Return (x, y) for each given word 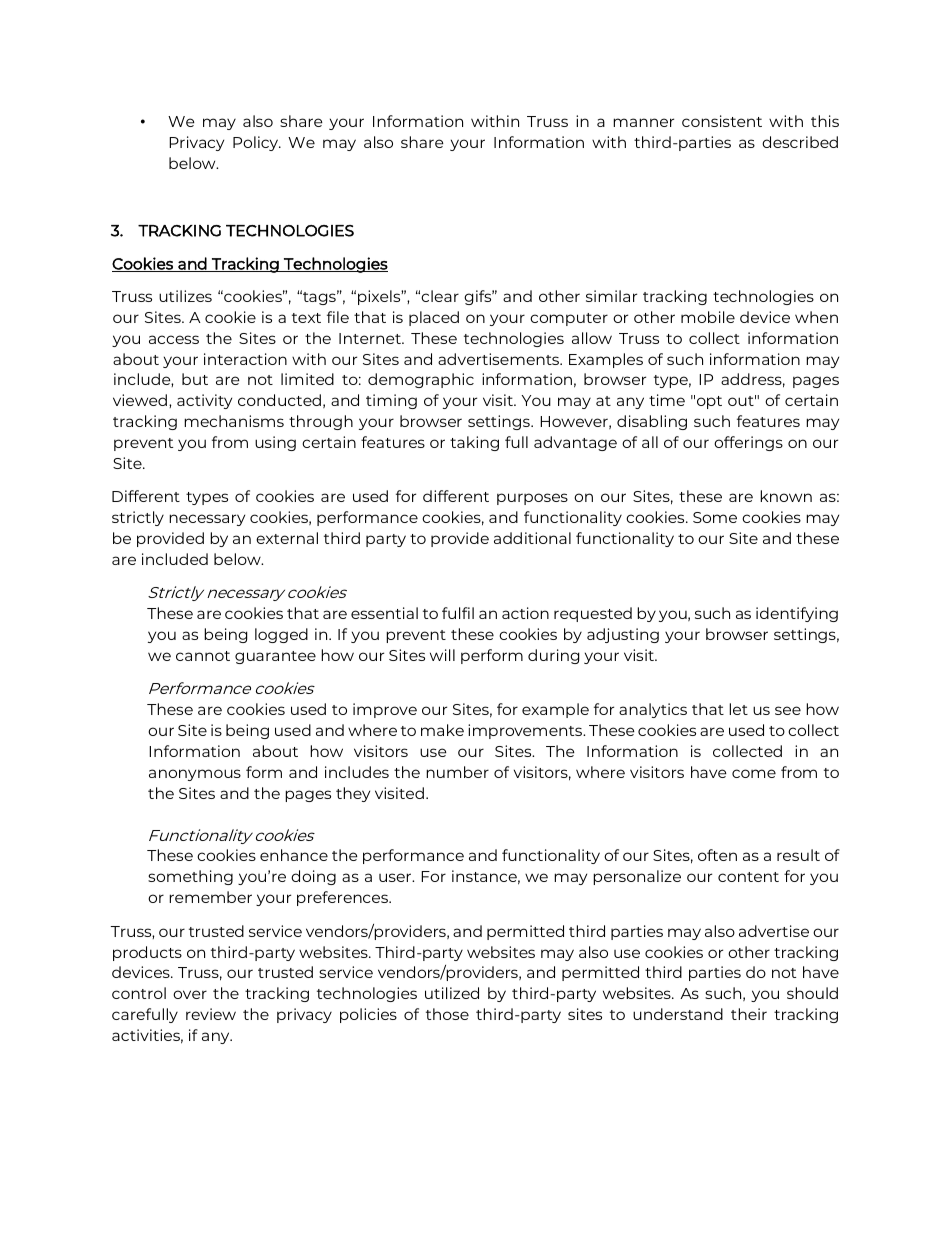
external (287, 538)
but (195, 379)
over (190, 994)
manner (643, 122)
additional (532, 538)
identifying (797, 614)
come (754, 773)
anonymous (195, 775)
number (457, 772)
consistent (722, 121)
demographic (421, 380)
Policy (257, 143)
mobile (708, 317)
